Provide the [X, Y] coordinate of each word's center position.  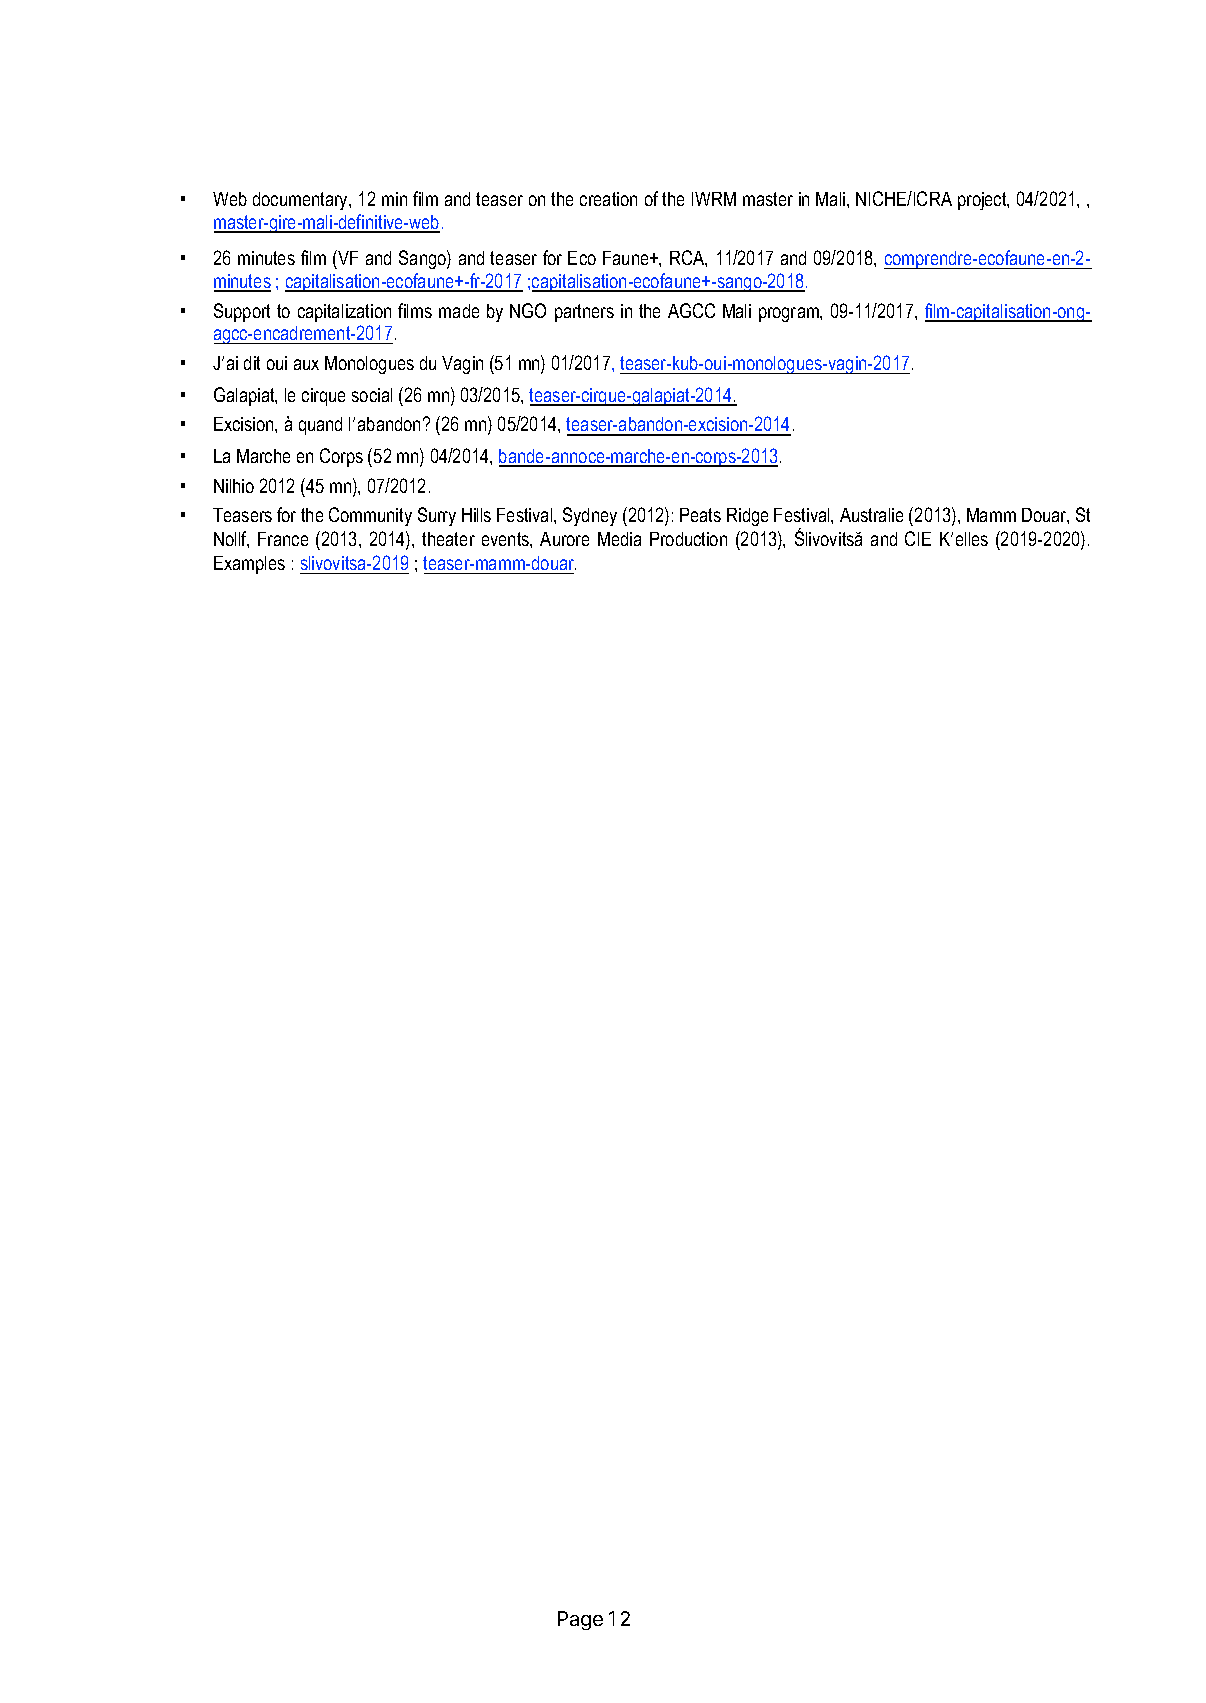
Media [619, 539]
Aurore [564, 539]
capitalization [344, 313]
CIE [918, 538]
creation [608, 199]
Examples [249, 565]
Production [688, 539]
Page [580, 1620]
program [790, 314]
